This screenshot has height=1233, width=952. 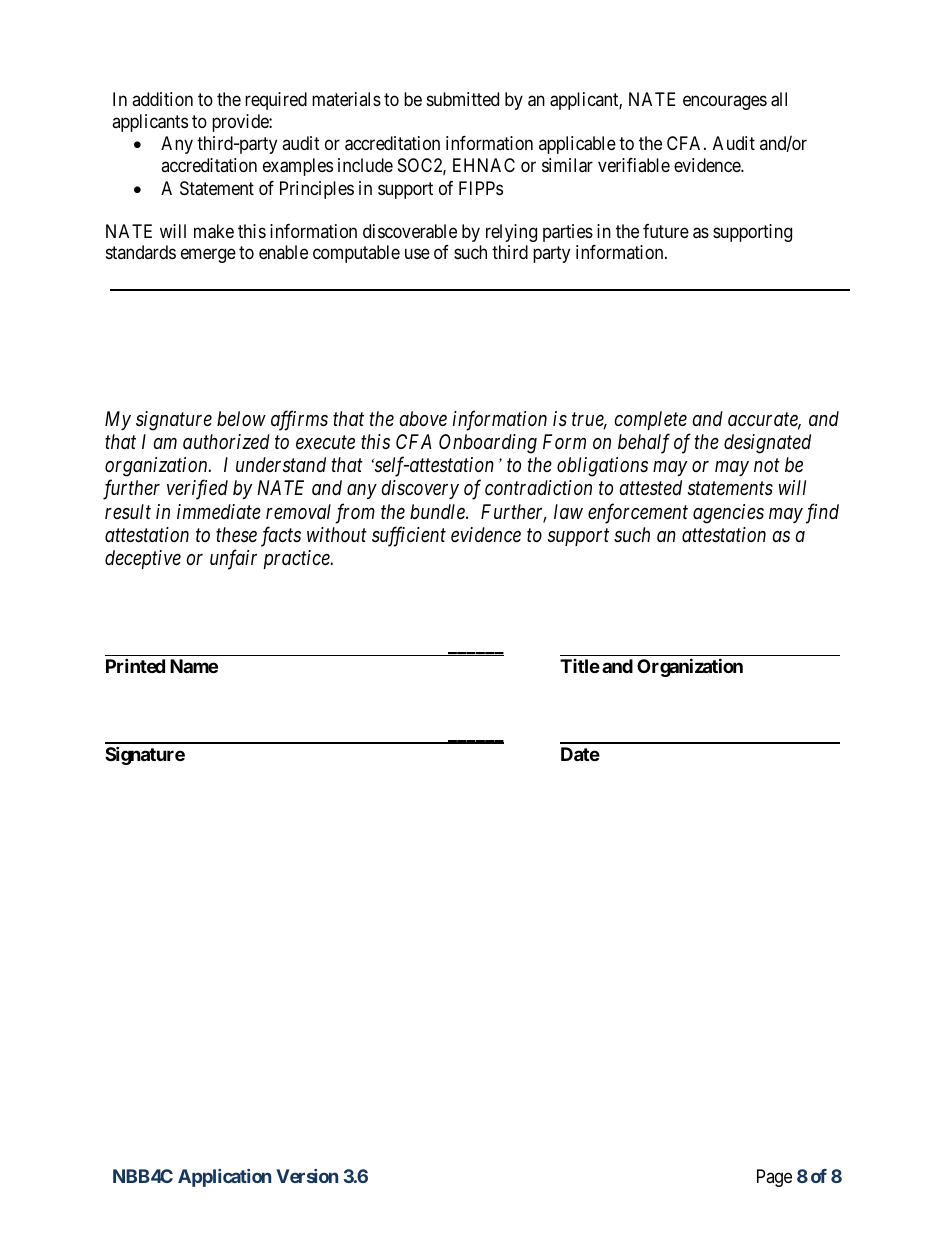 What do you see at coordinates (307, 1176) in the screenshot?
I see `Version` at bounding box center [307, 1176].
